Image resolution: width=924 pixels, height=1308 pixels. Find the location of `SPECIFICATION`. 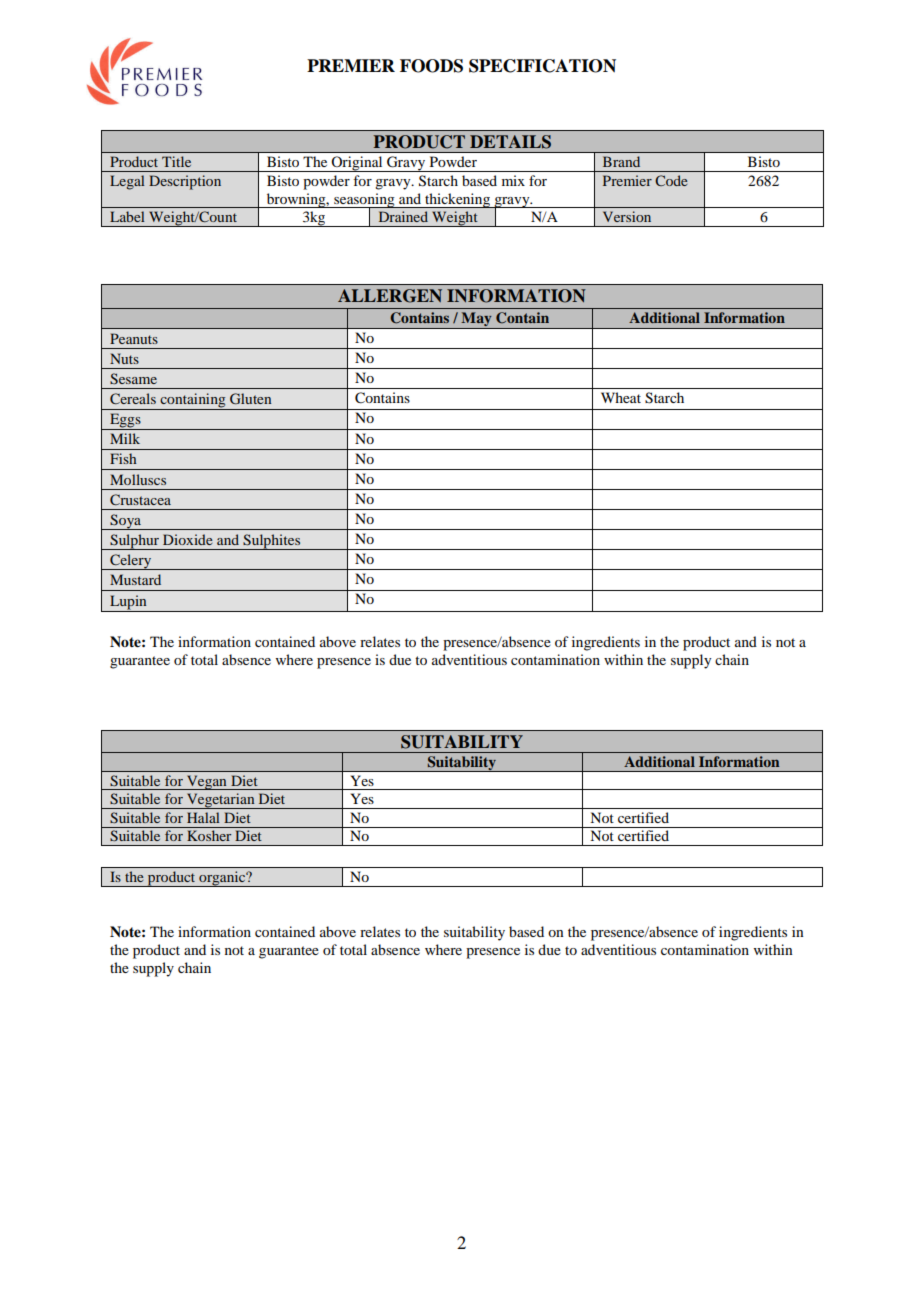

SPECIFICATION is located at coordinates (542, 66).
